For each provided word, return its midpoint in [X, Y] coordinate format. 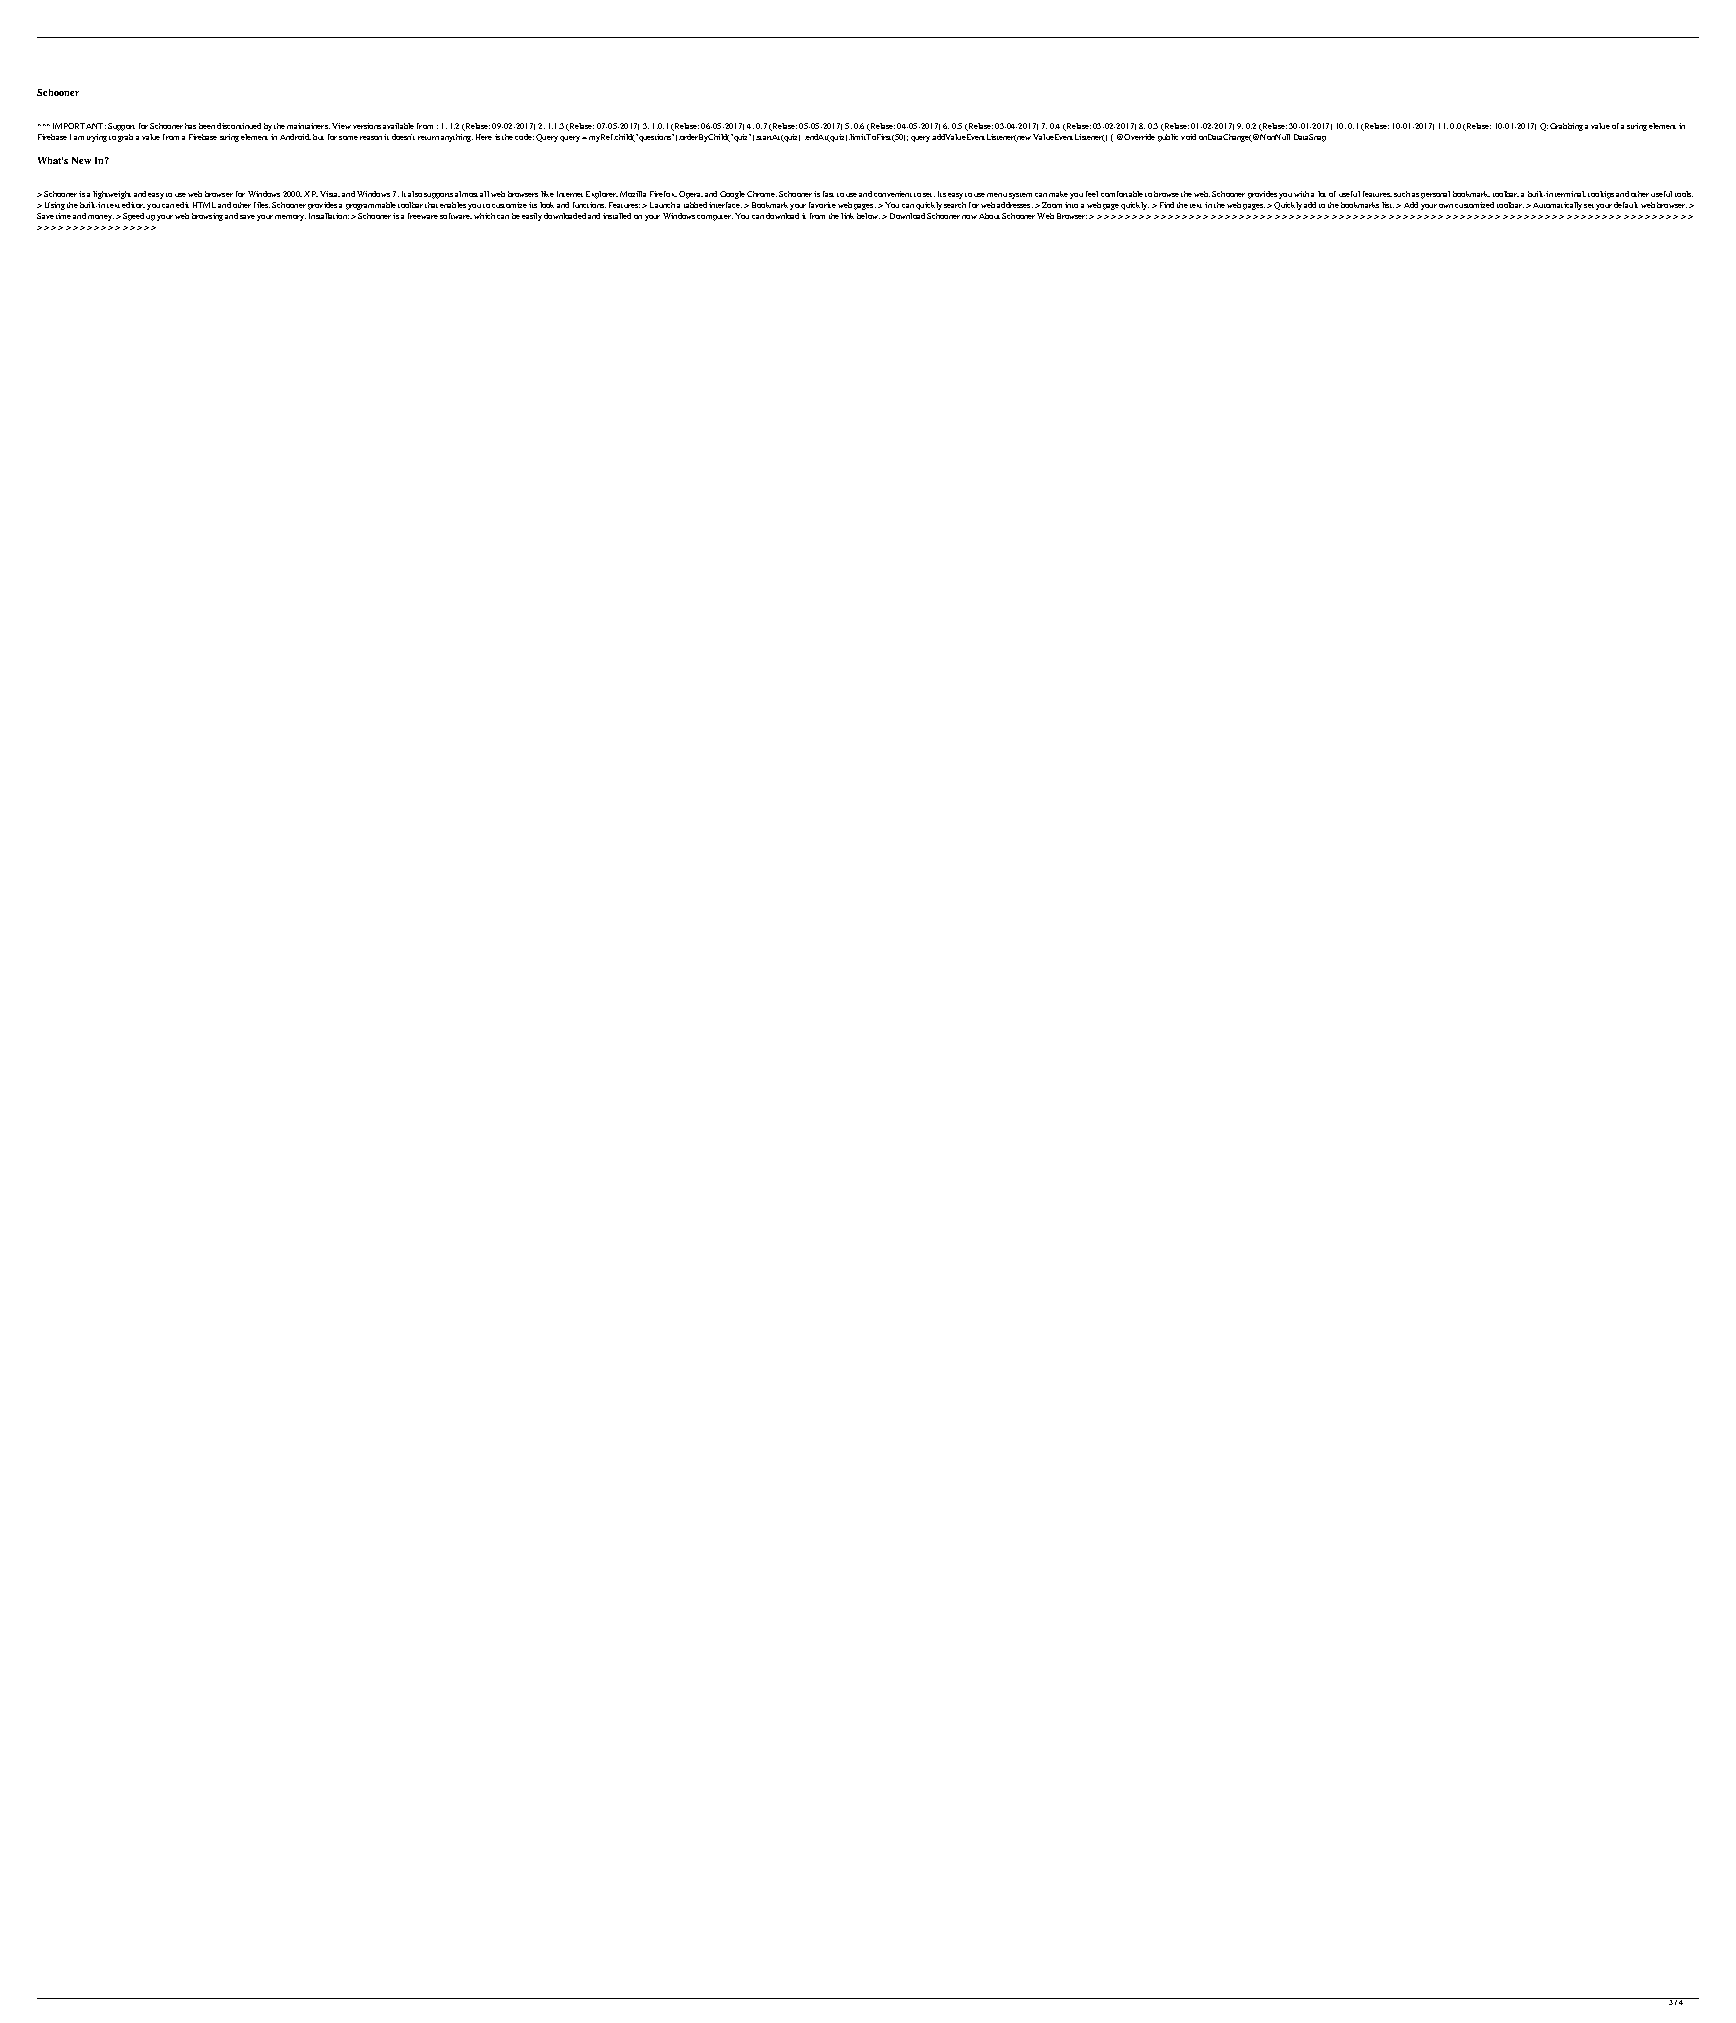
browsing [207, 217]
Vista [330, 194]
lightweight [112, 195]
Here [484, 137]
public [1168, 138]
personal [1435, 195]
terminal [1570, 194]
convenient [893, 194]
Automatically [1557, 206]
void [1188, 137]
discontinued [239, 126]
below [868, 216]
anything [457, 138]
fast [828, 194]
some [348, 138]
